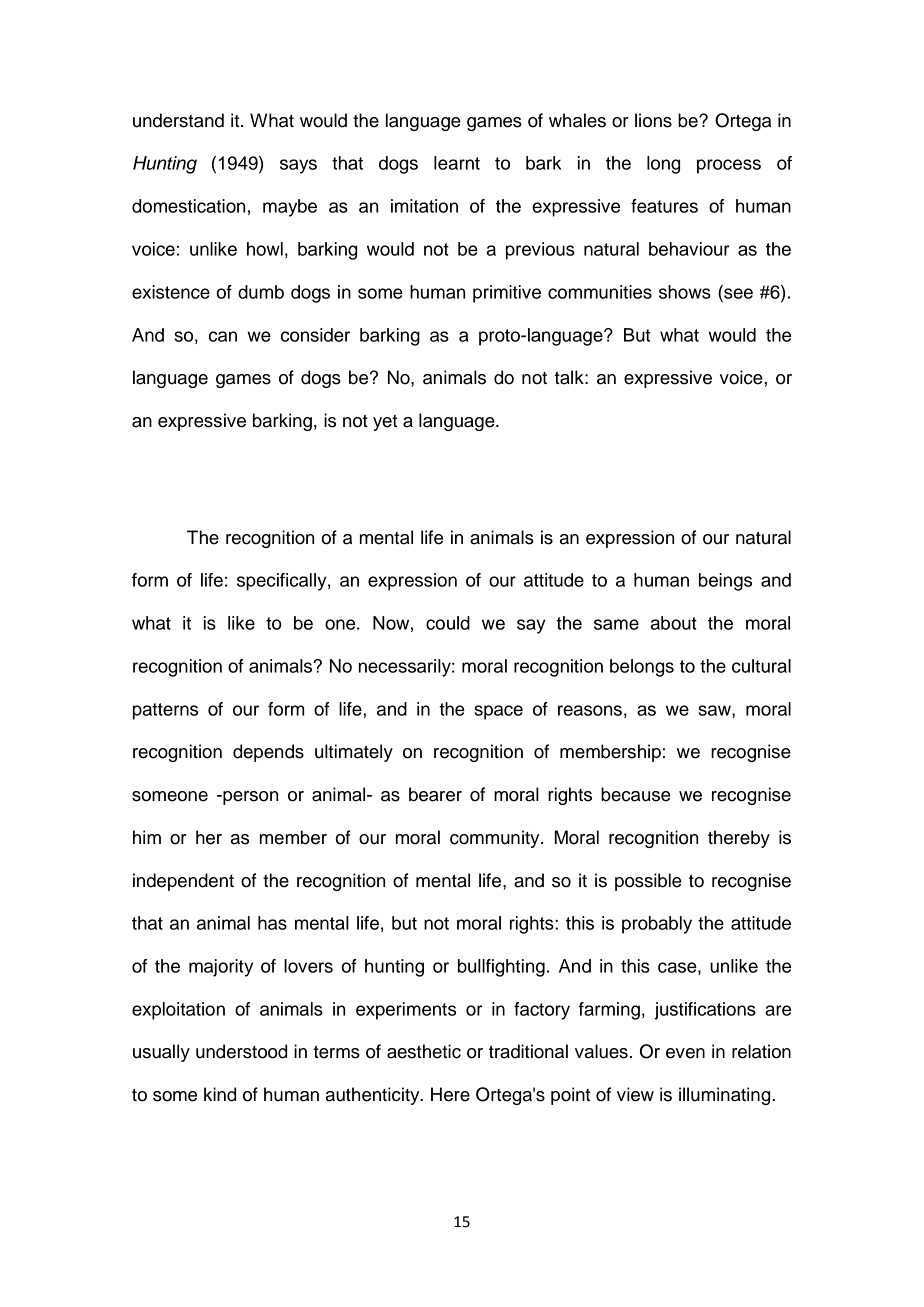  Describe the element at coordinates (674, 623) in the document. I see `about` at that location.
